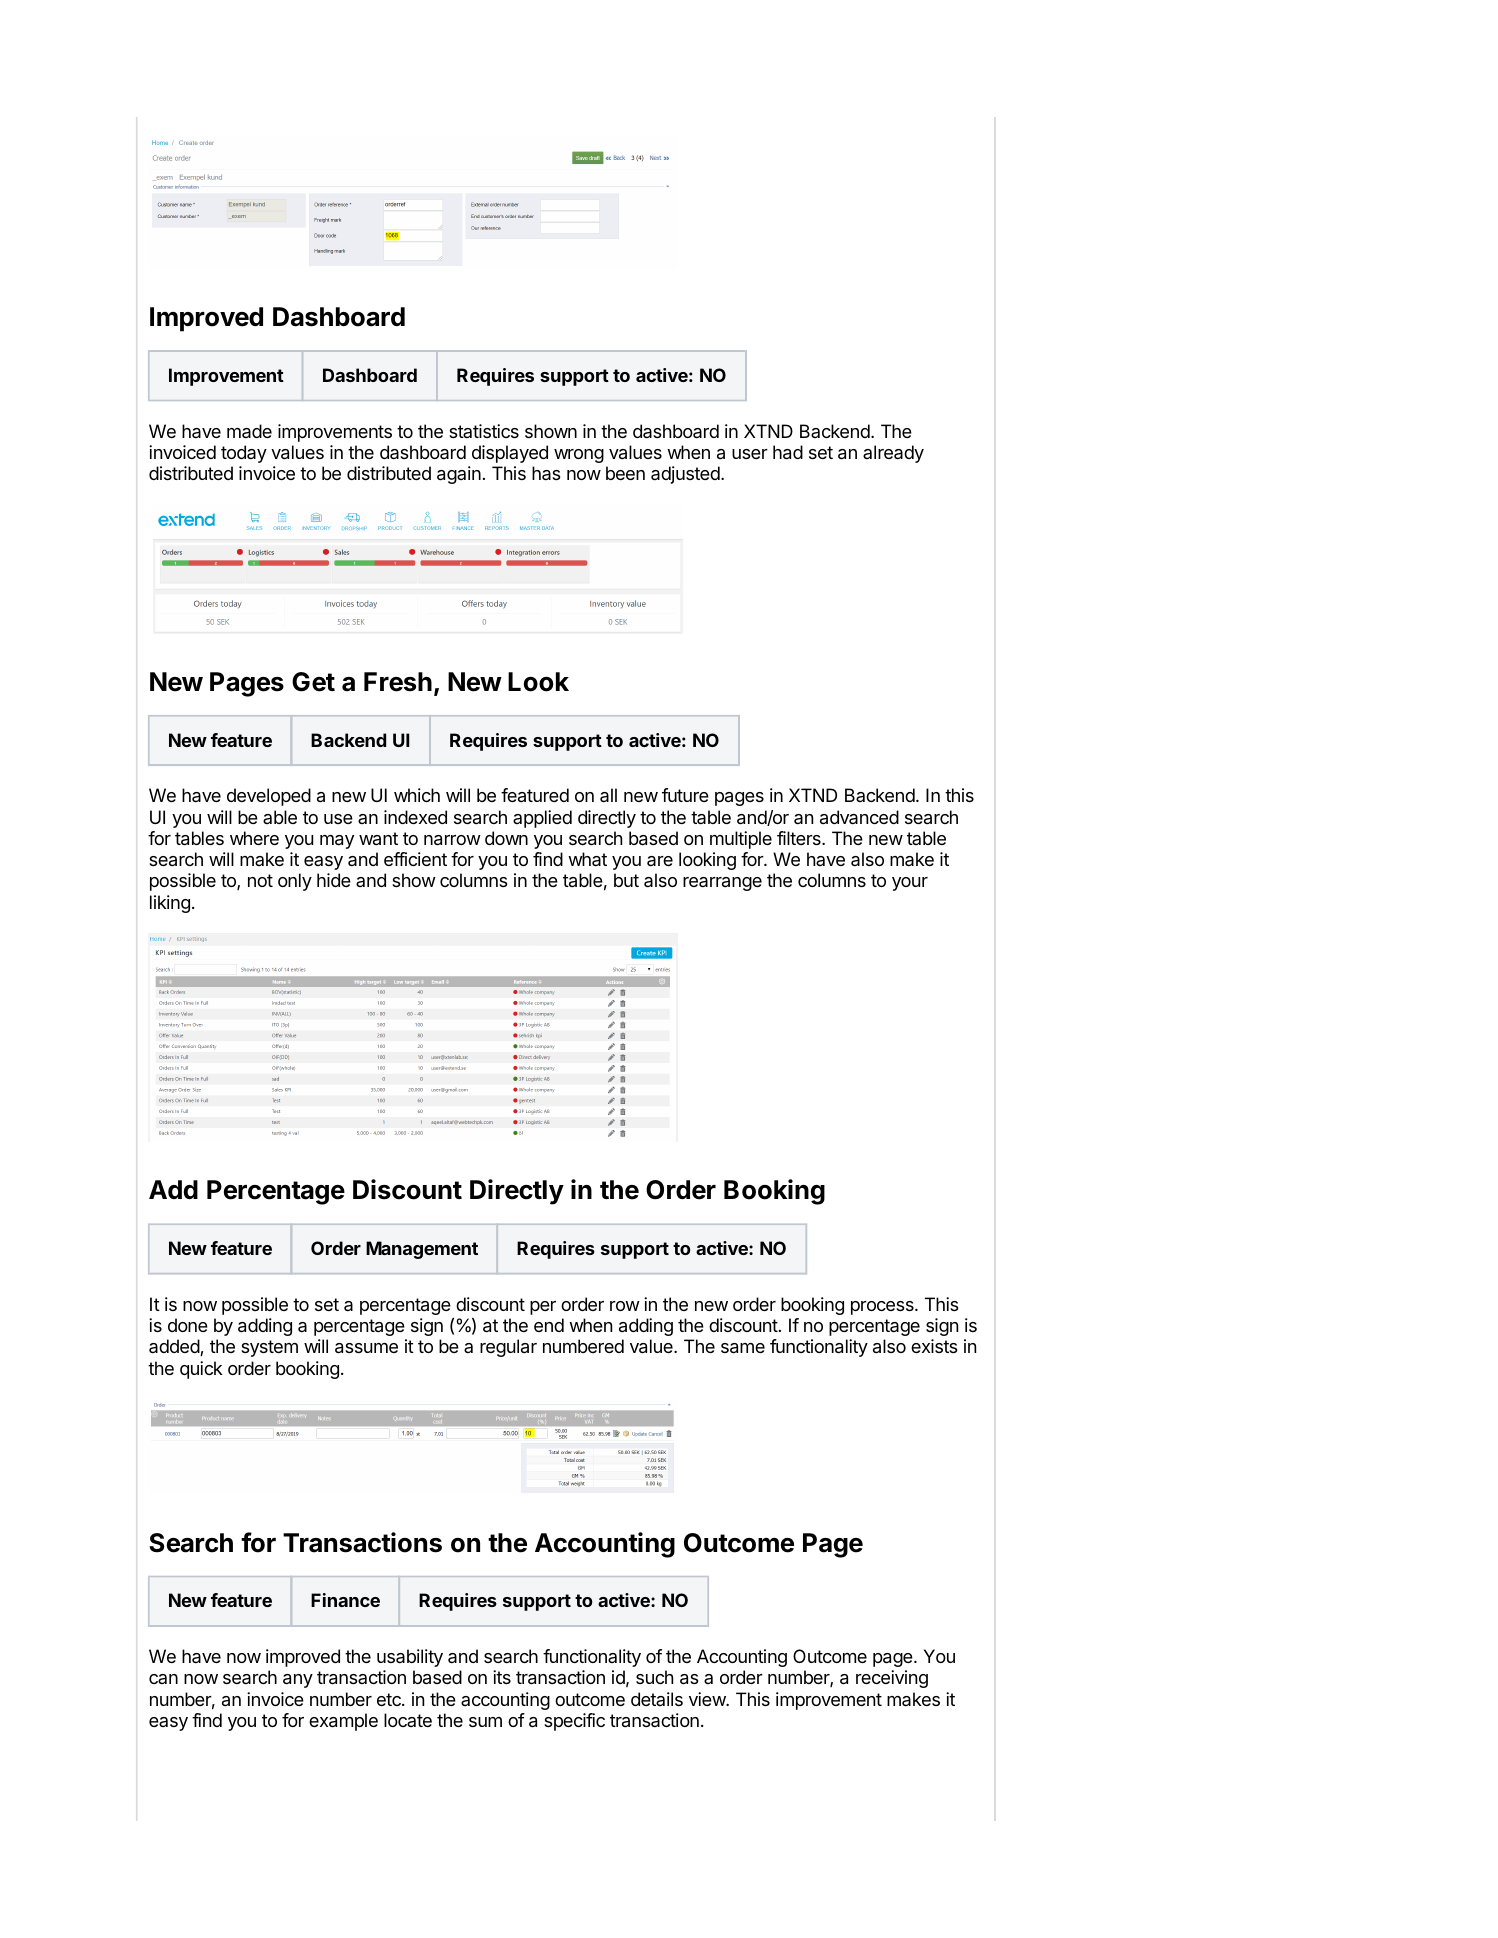 Image resolution: width=1498 pixels, height=1938 pixels. I want to click on already, so click(893, 454).
